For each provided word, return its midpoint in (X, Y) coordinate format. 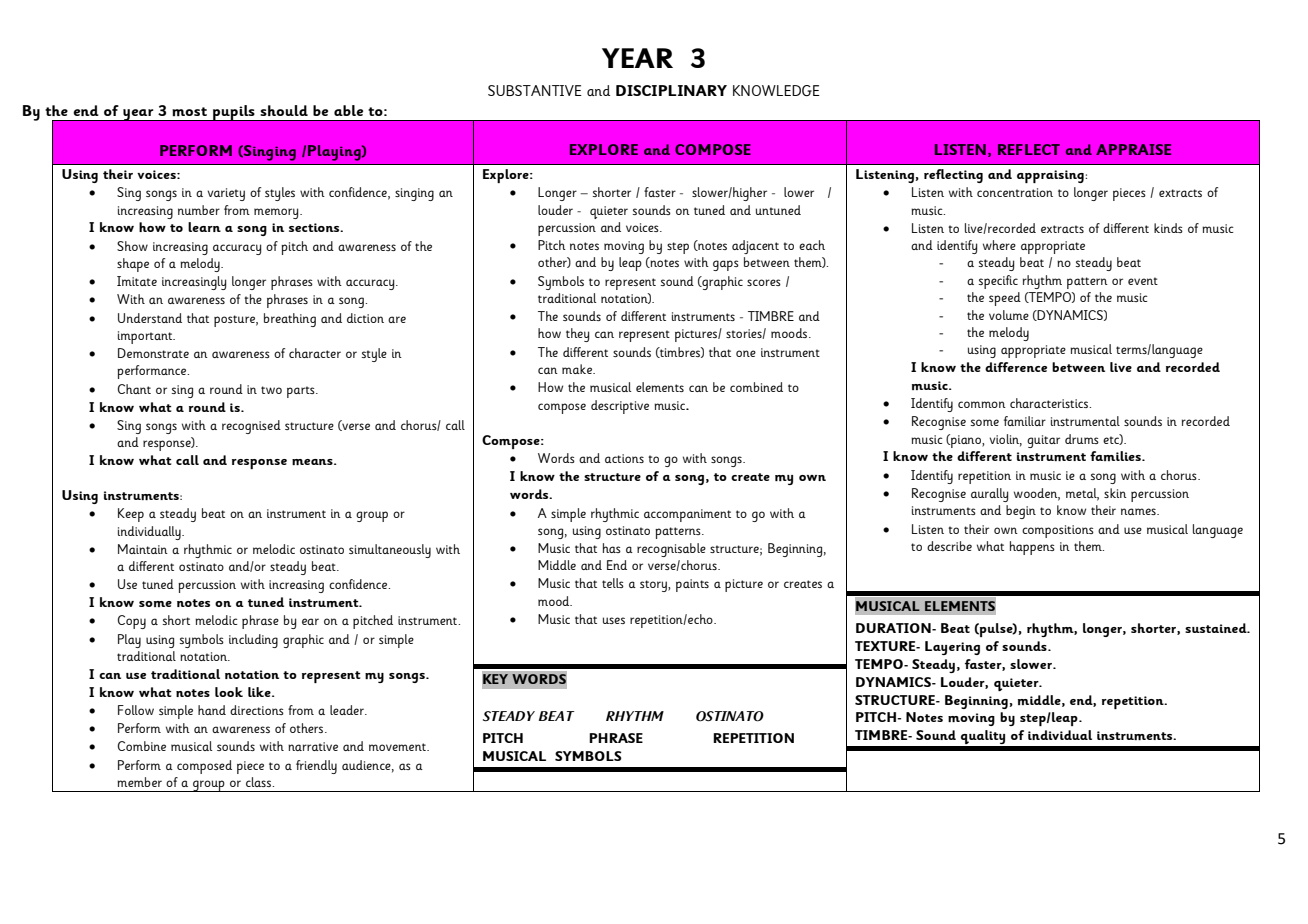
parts (302, 392)
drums (1082, 439)
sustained (1217, 628)
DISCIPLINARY (671, 90)
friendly (316, 767)
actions (624, 458)
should (284, 110)
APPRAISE (1133, 149)
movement (398, 747)
